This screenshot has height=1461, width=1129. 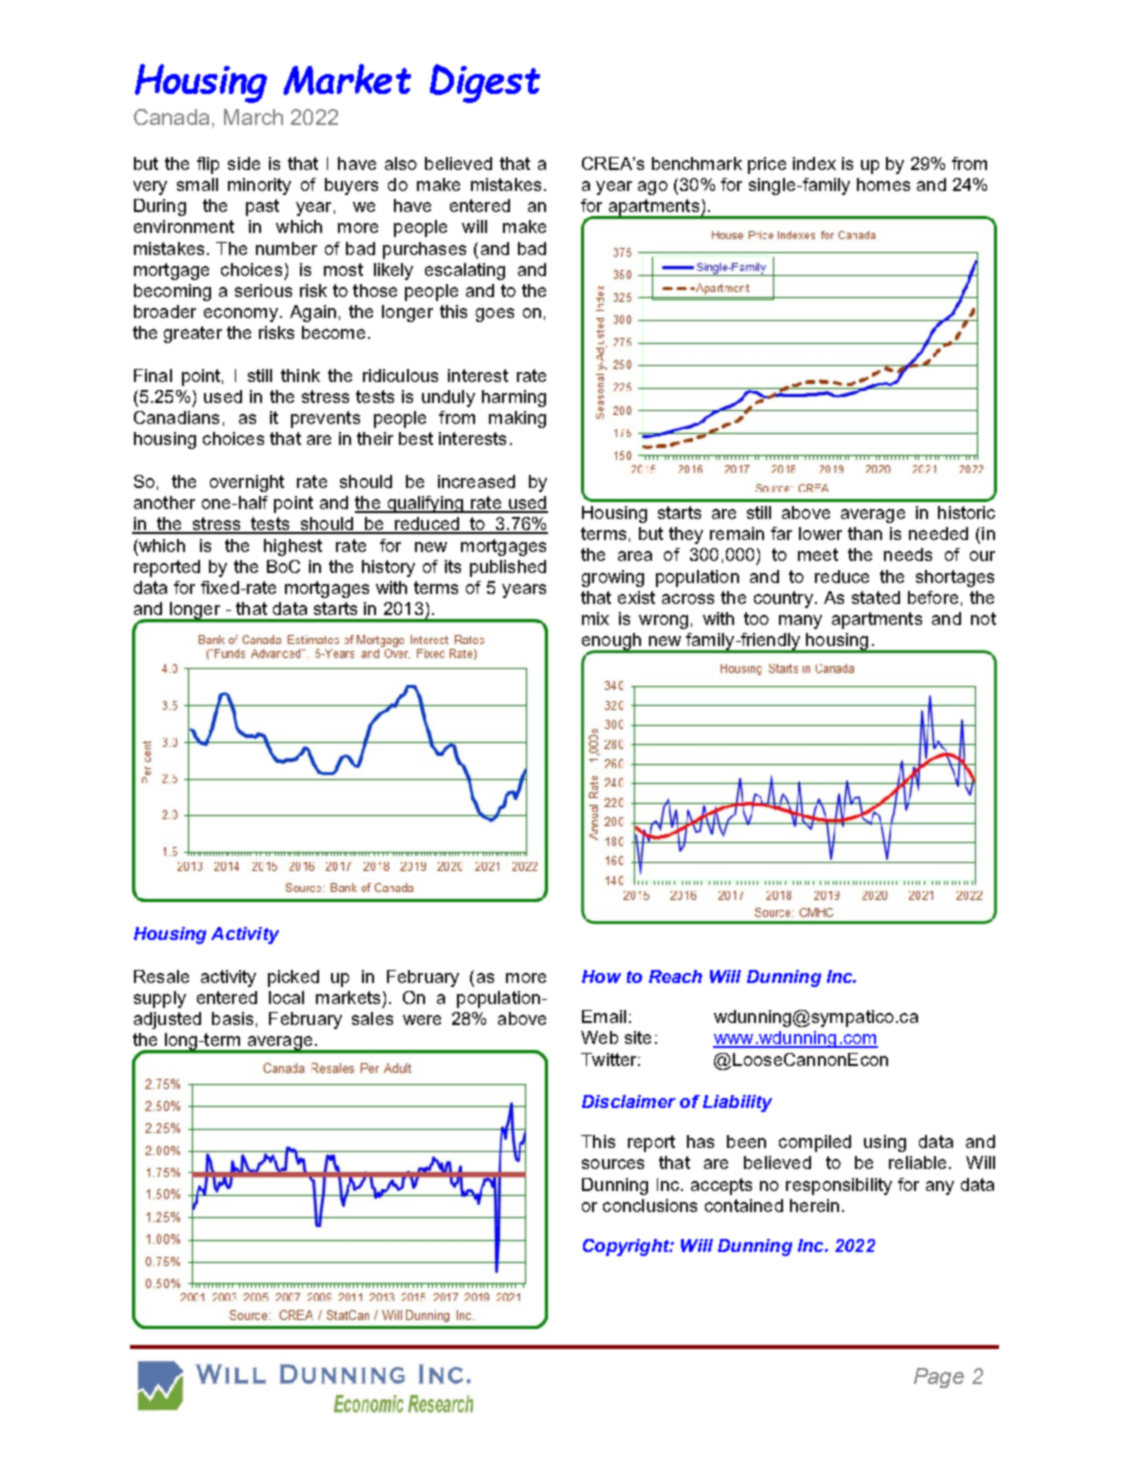 What do you see at coordinates (293, 547) in the screenshot?
I see `highest` at bounding box center [293, 547].
